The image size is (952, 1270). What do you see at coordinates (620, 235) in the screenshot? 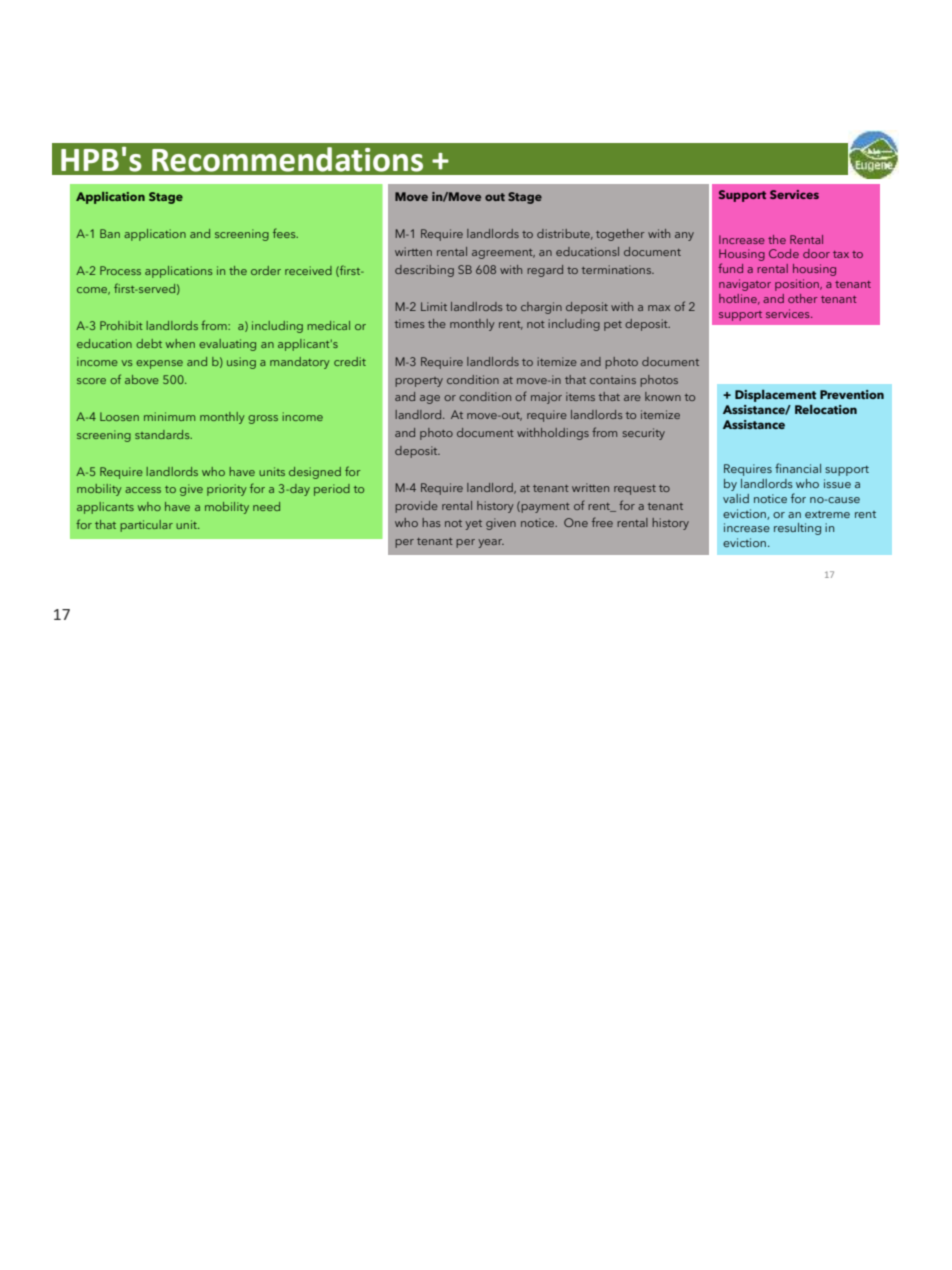
I see `together` at bounding box center [620, 235].
